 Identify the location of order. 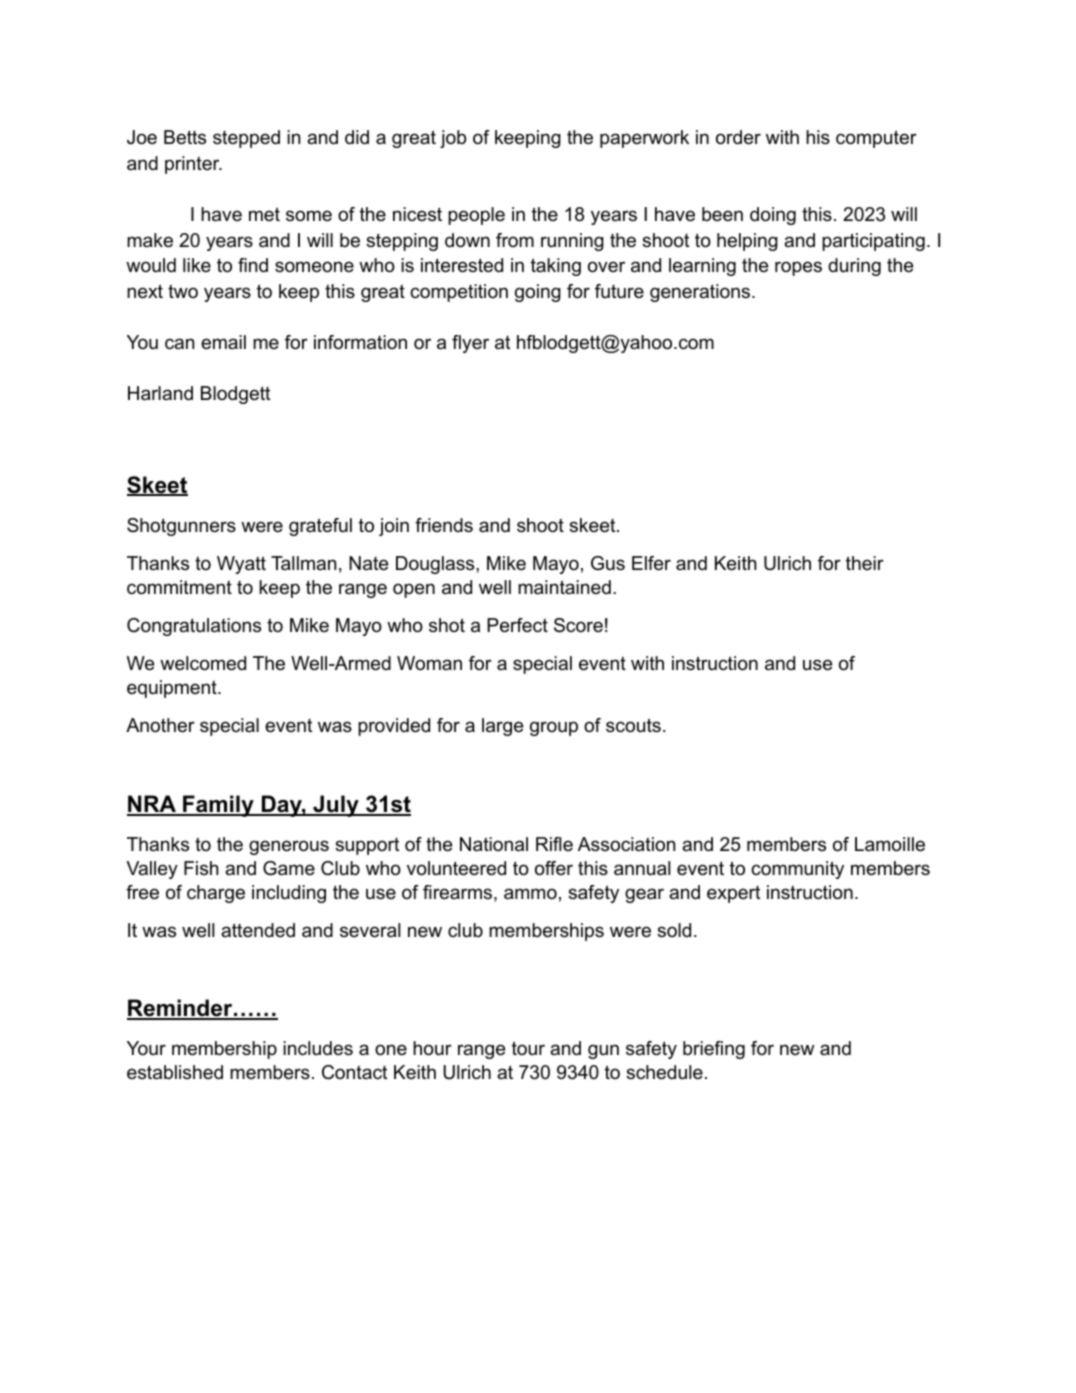
(738, 137).
